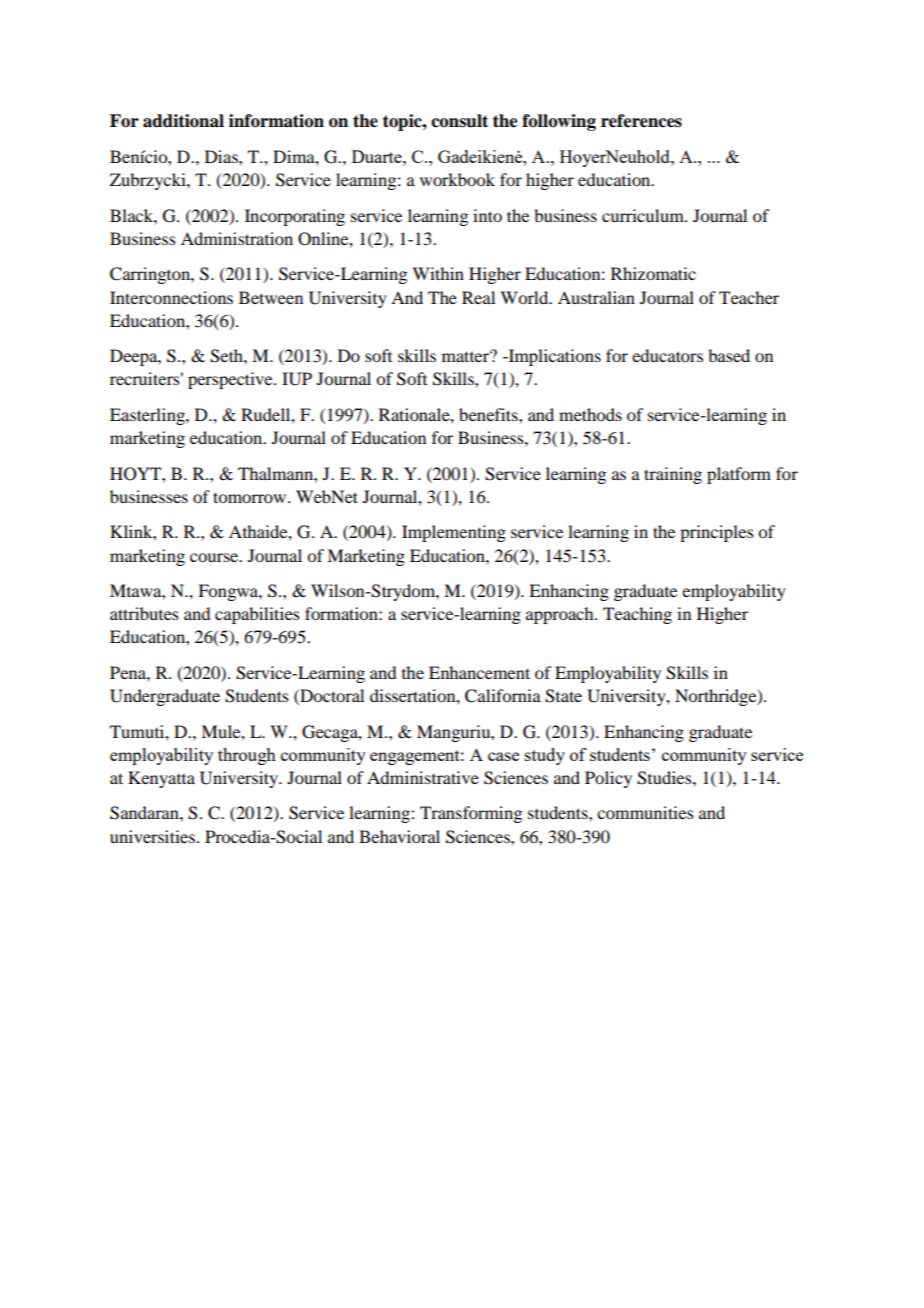 Image resolution: width=924 pixels, height=1308 pixels. What do you see at coordinates (641, 121) in the screenshot?
I see `references` at bounding box center [641, 121].
